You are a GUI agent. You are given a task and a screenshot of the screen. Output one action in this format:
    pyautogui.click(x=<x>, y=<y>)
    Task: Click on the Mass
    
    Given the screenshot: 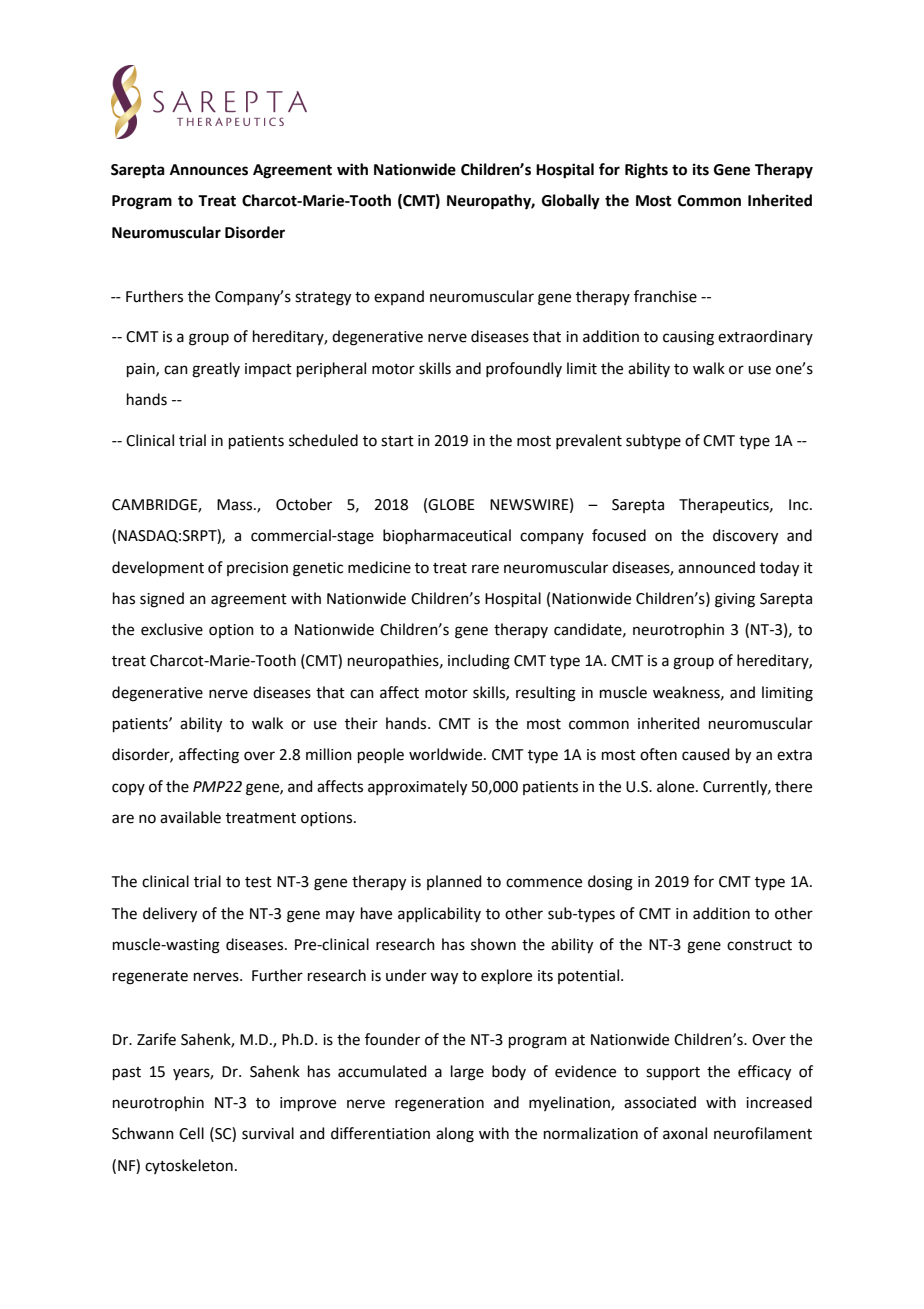 What is the action you would take?
    pyautogui.click(x=236, y=505)
